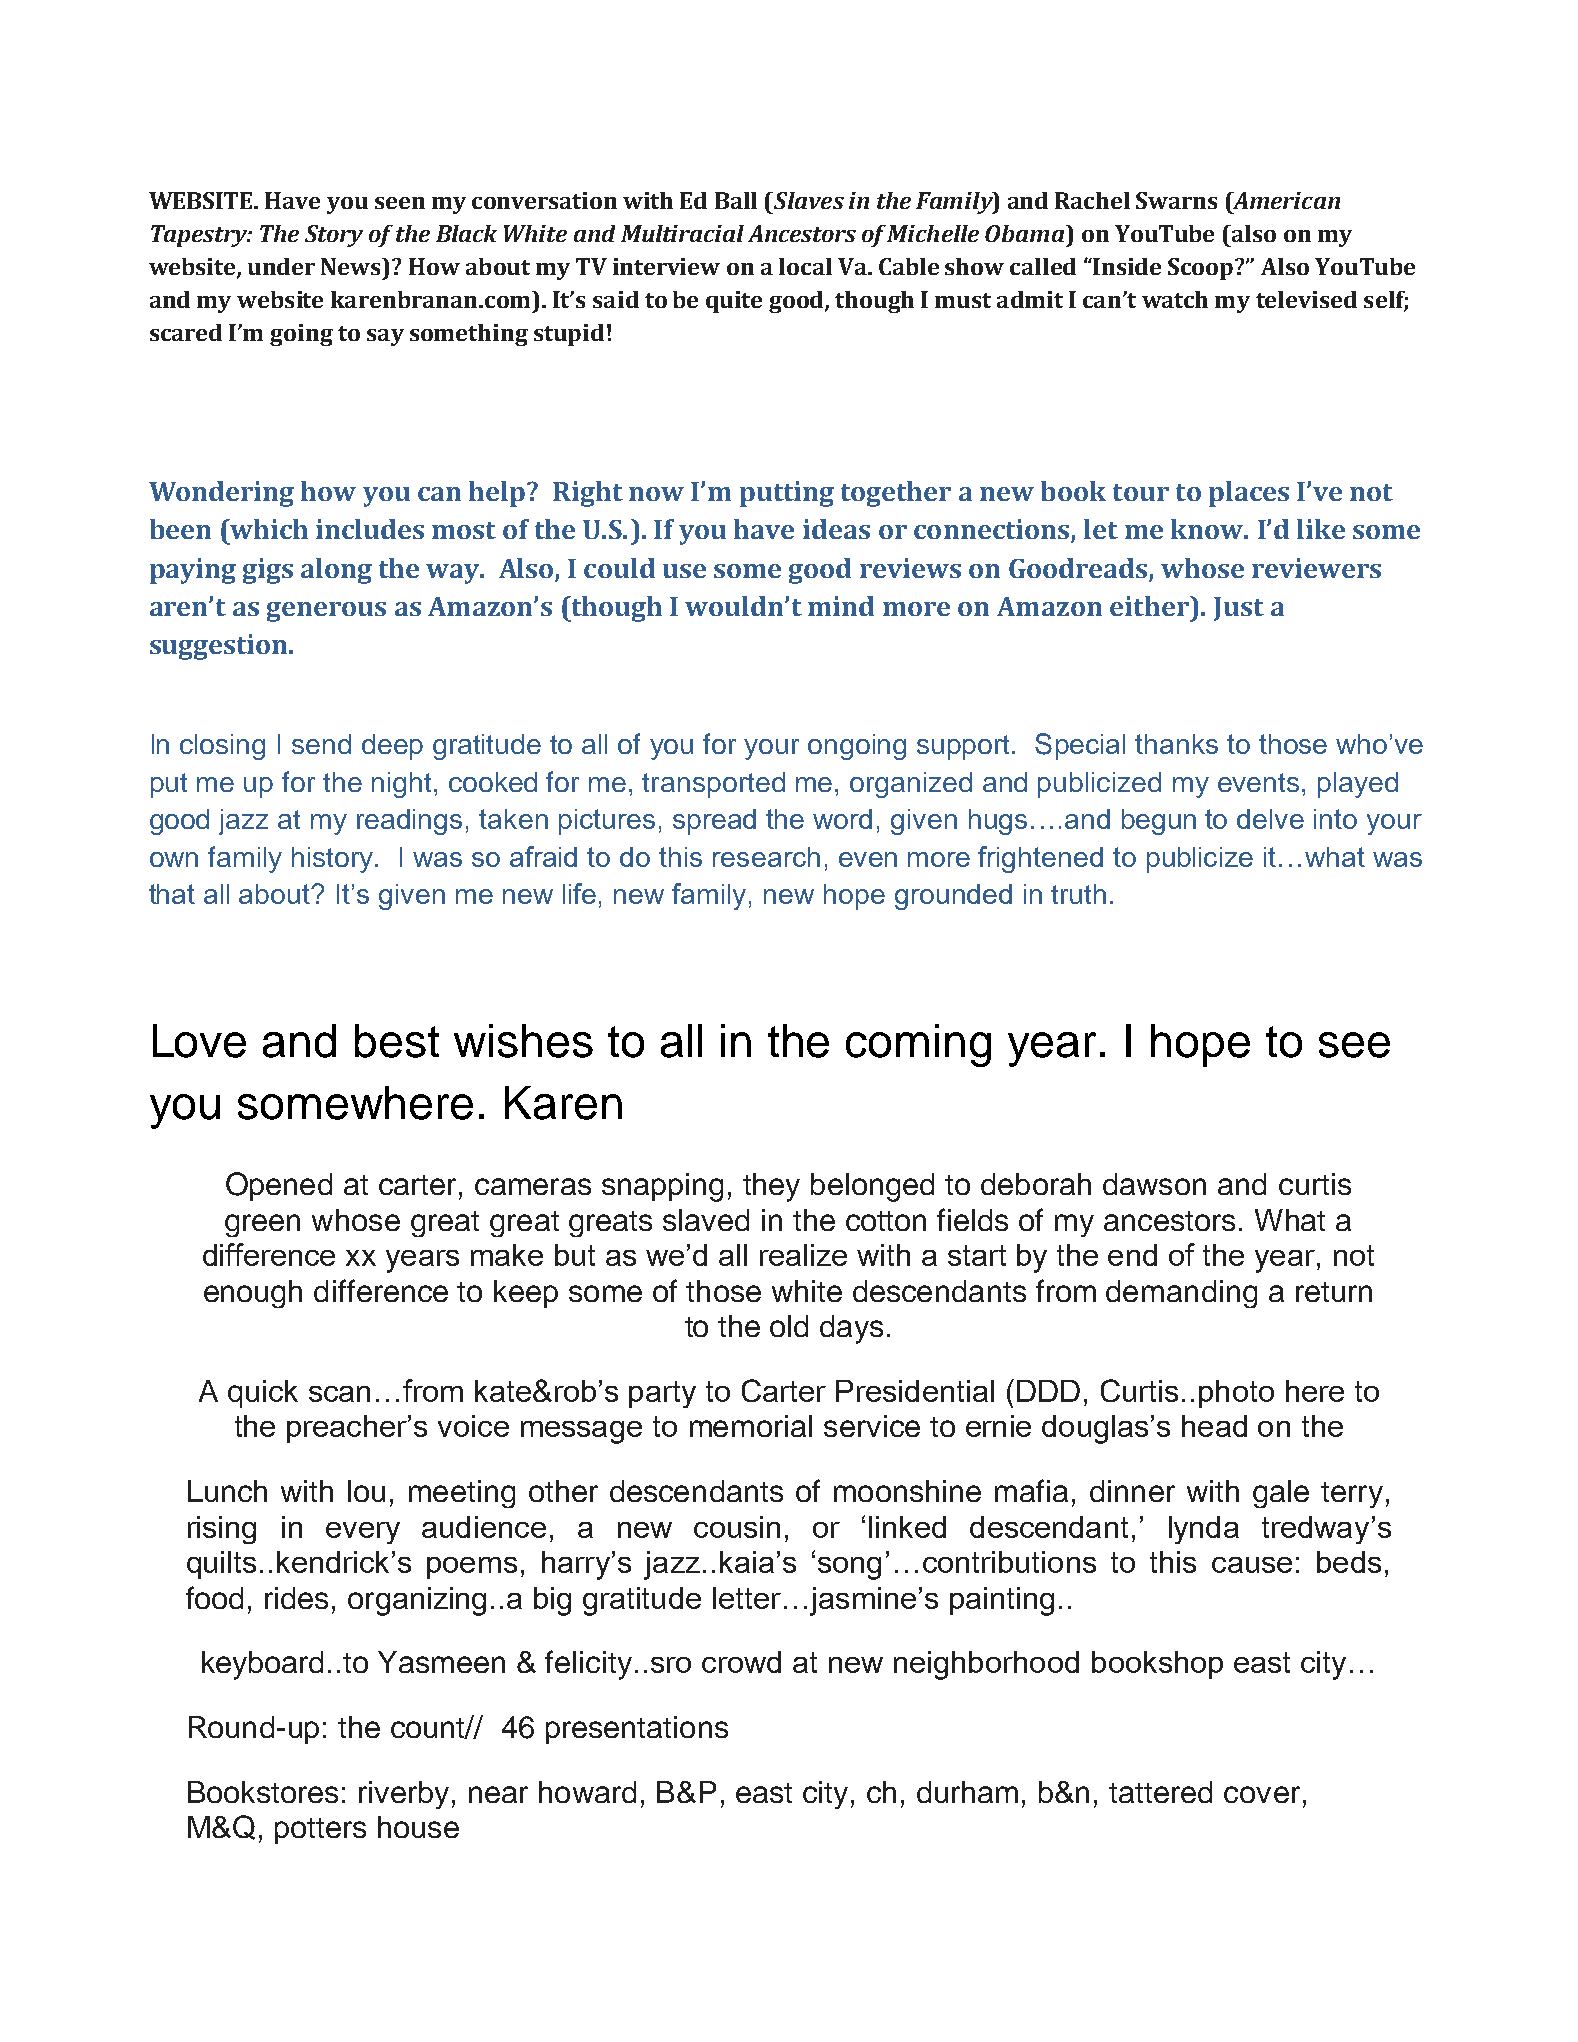  Describe the element at coordinates (409, 822) in the screenshot. I see `readings` at that location.
